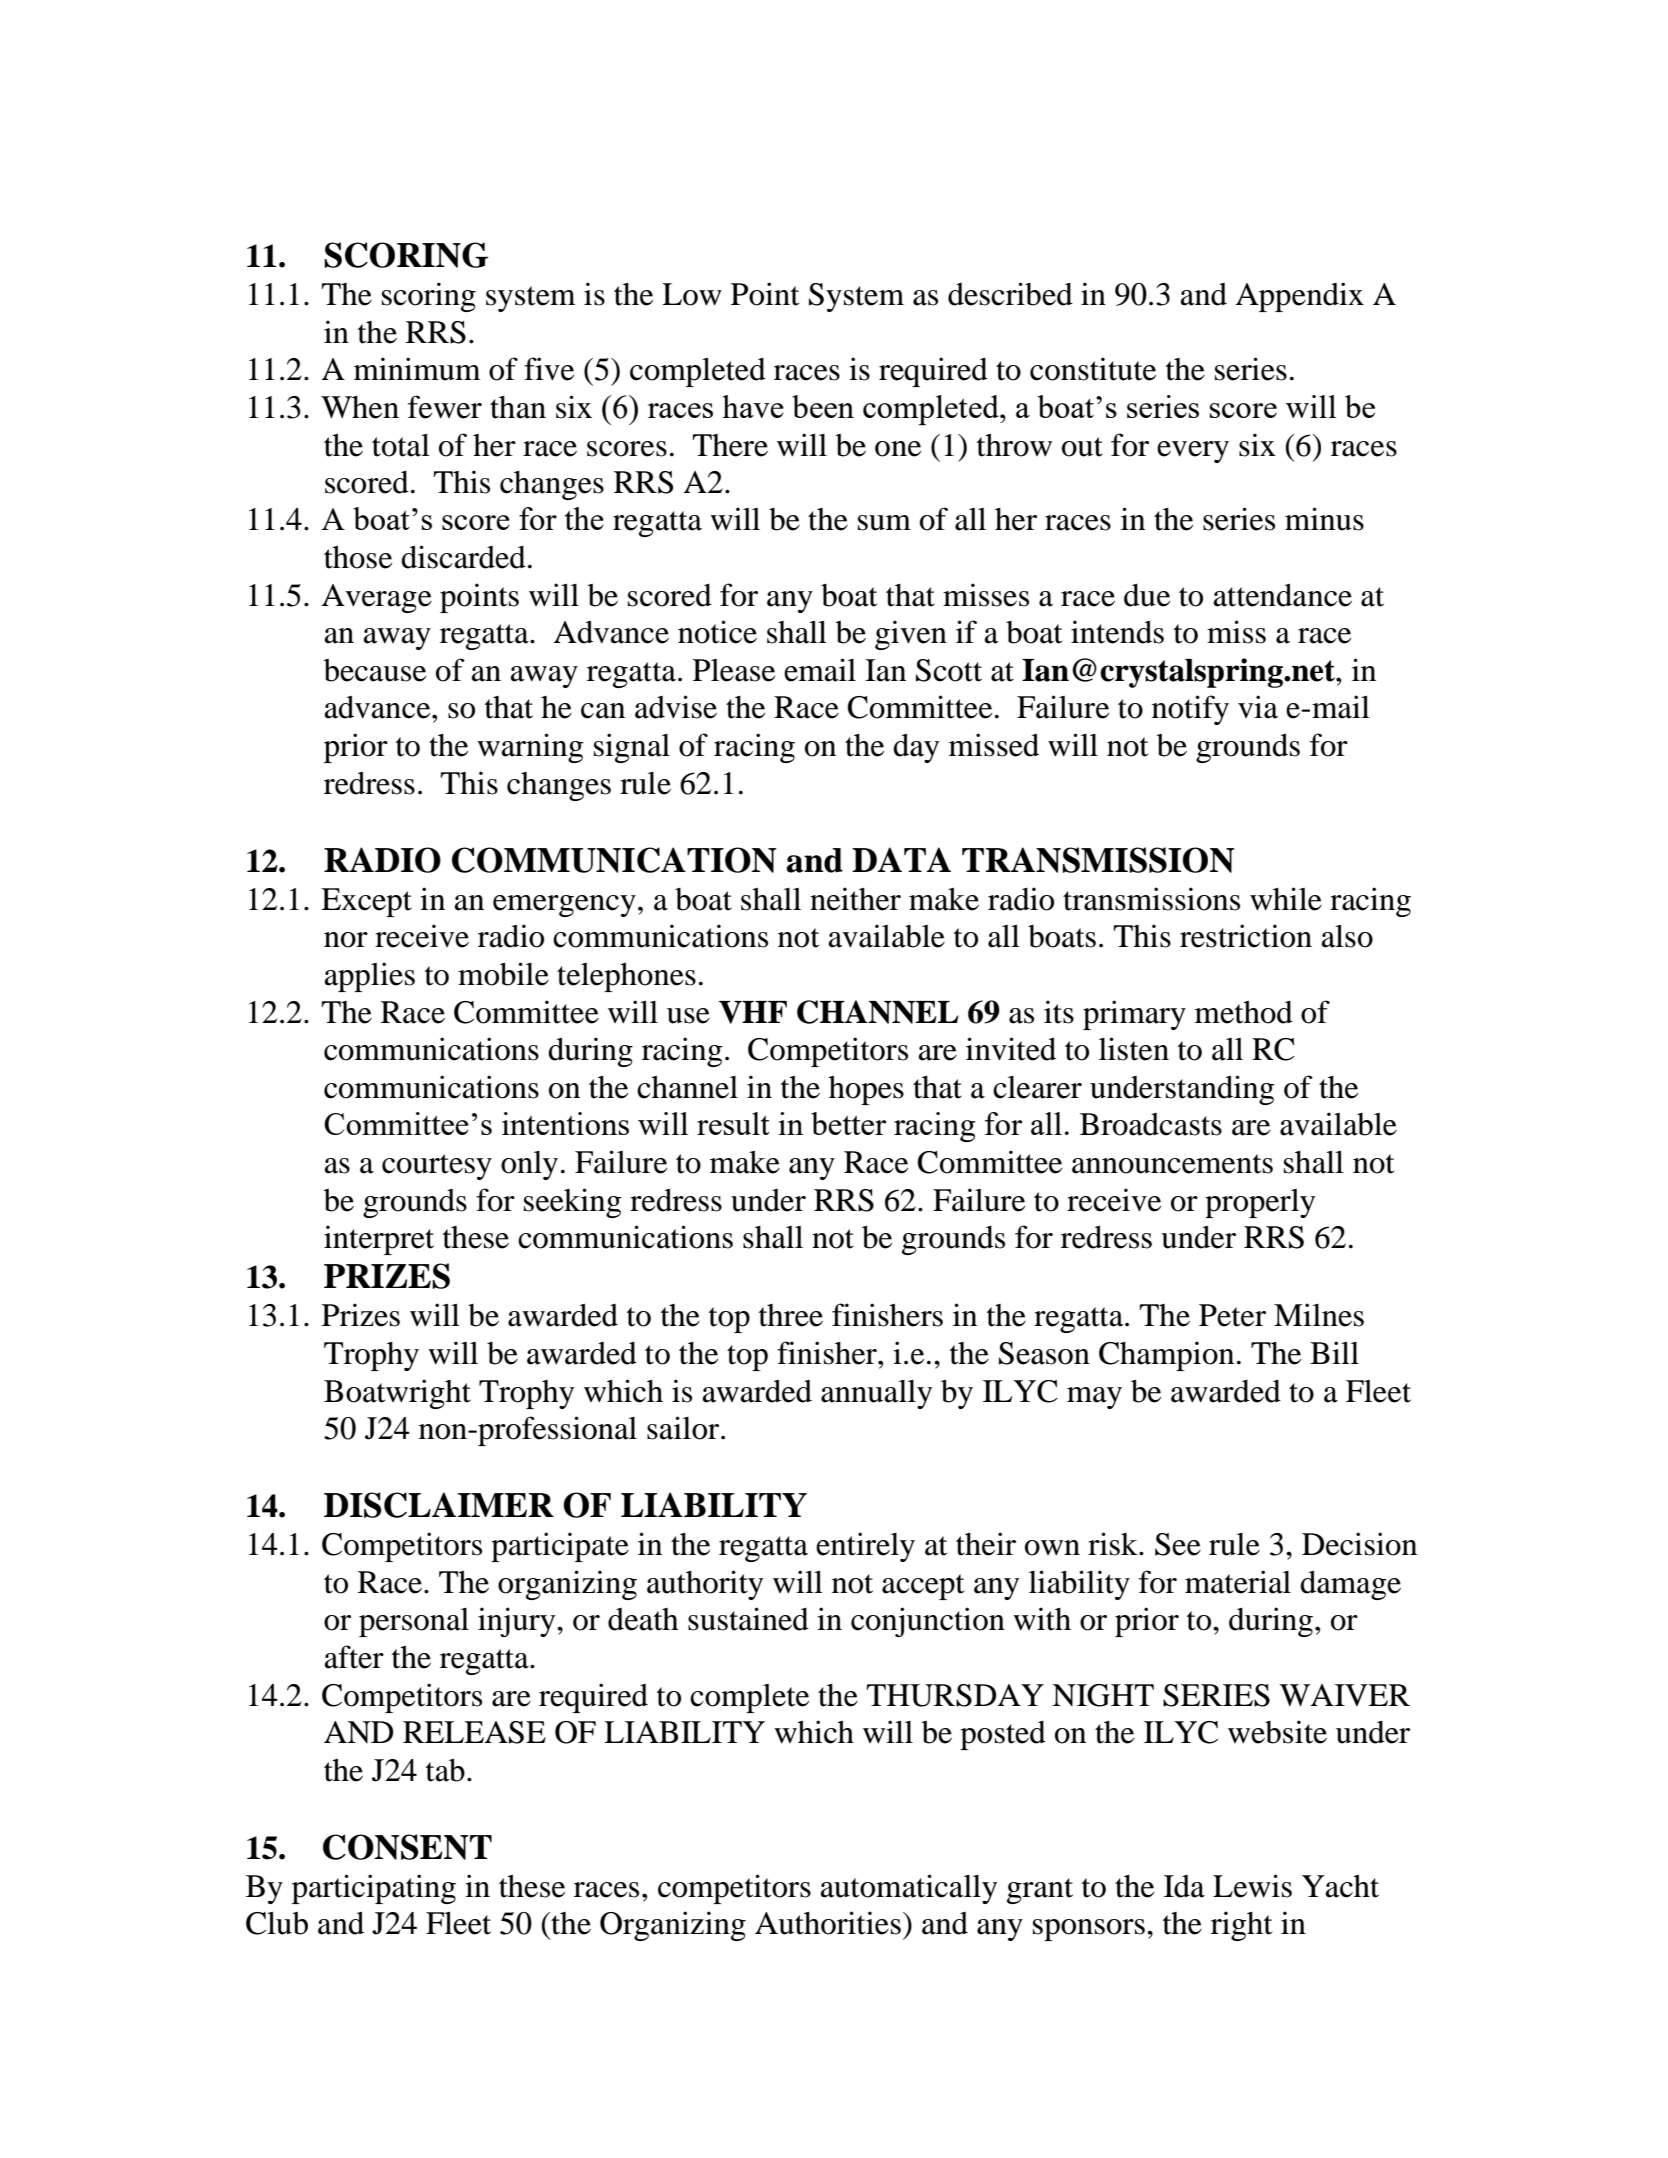  I want to click on Appendix, so click(1300, 297).
